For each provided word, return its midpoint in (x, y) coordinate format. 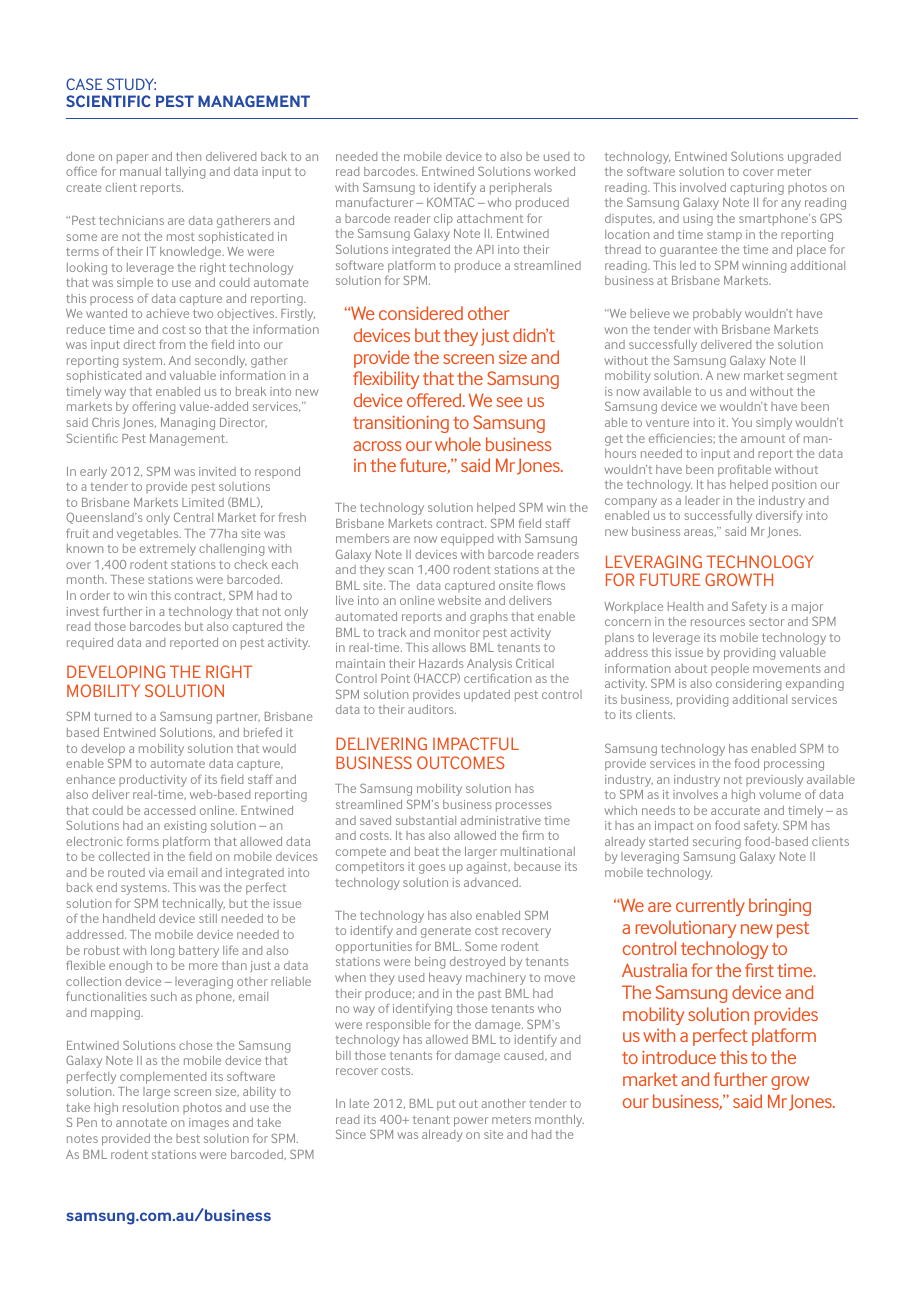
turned (112, 716)
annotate (141, 1122)
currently (710, 907)
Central (193, 517)
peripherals (521, 189)
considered (421, 313)
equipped (467, 540)
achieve (167, 313)
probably (717, 315)
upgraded (814, 158)
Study (131, 84)
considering (748, 685)
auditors (432, 709)
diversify (779, 516)
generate (446, 932)
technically (193, 905)
